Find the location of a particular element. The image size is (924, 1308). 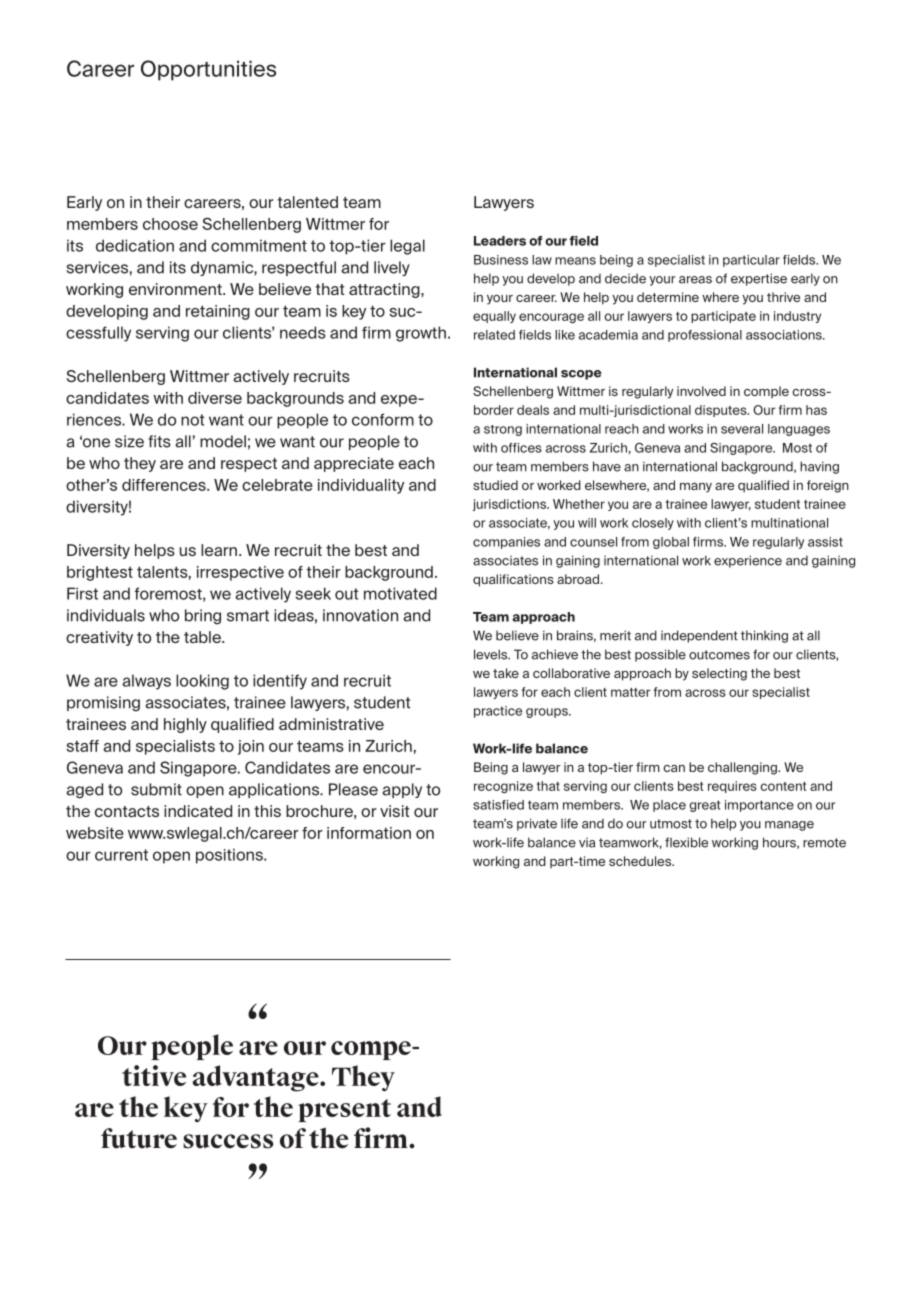

recognize is located at coordinates (503, 787).
